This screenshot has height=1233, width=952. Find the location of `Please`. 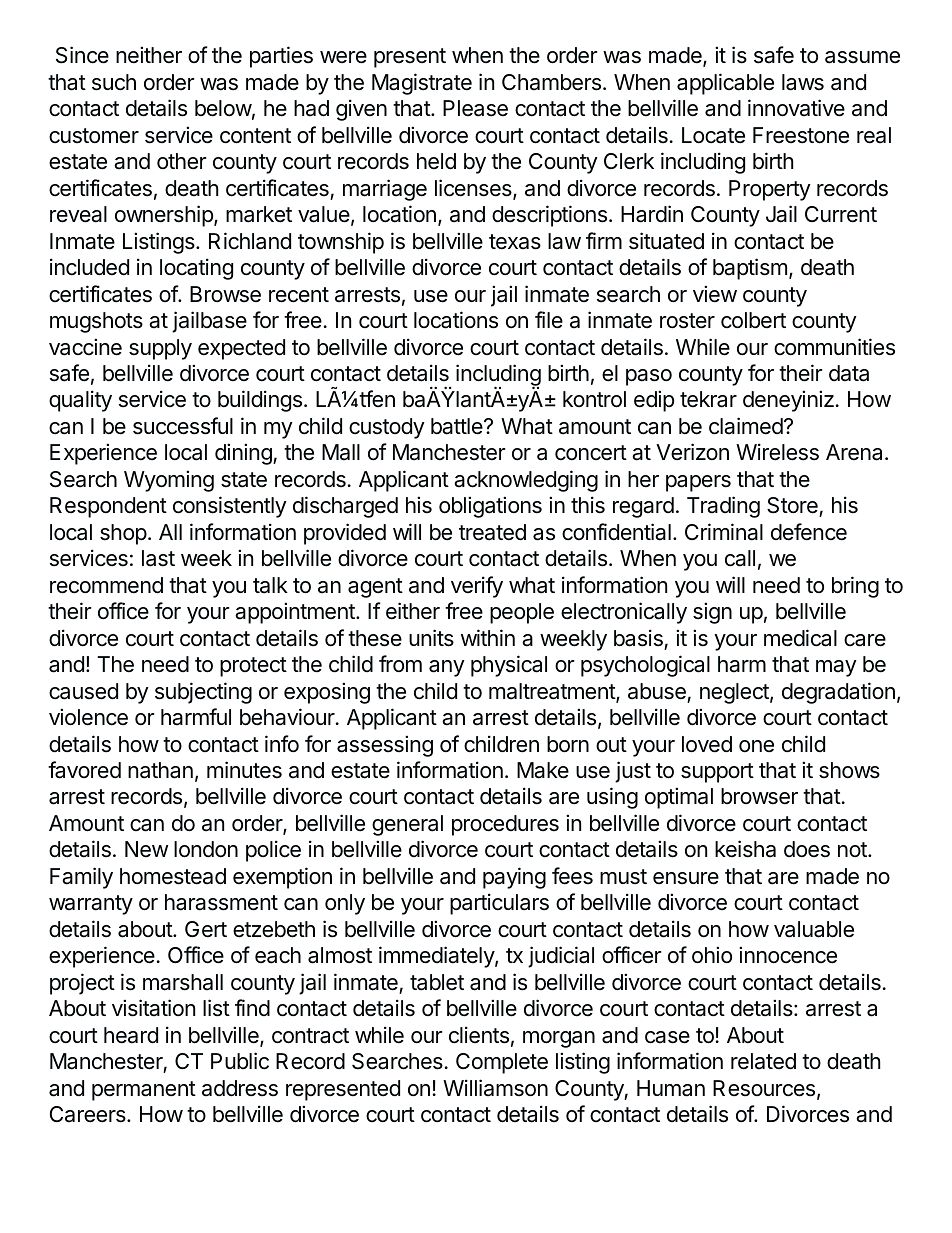

Please is located at coordinates (475, 108).
